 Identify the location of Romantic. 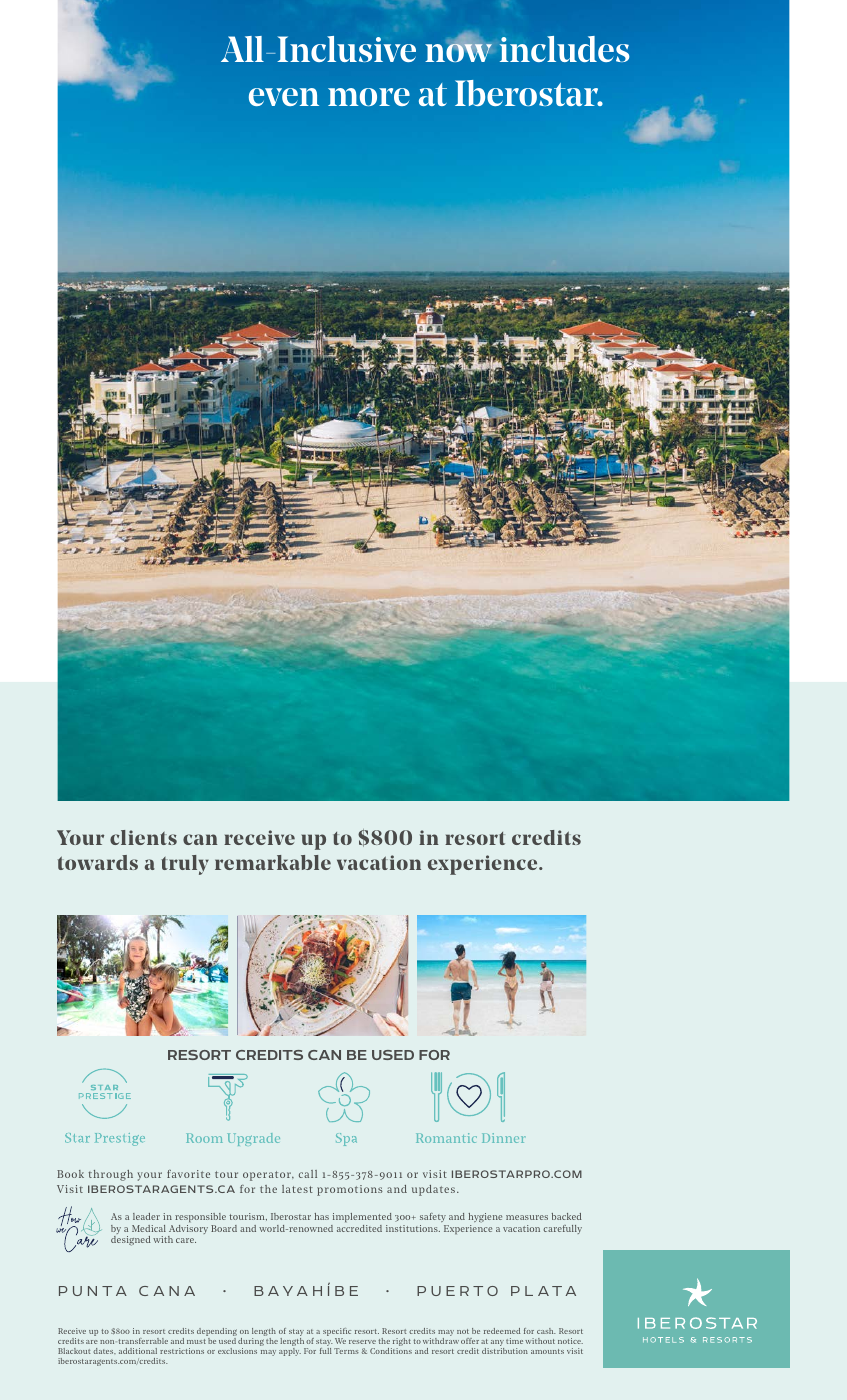
(446, 1138).
